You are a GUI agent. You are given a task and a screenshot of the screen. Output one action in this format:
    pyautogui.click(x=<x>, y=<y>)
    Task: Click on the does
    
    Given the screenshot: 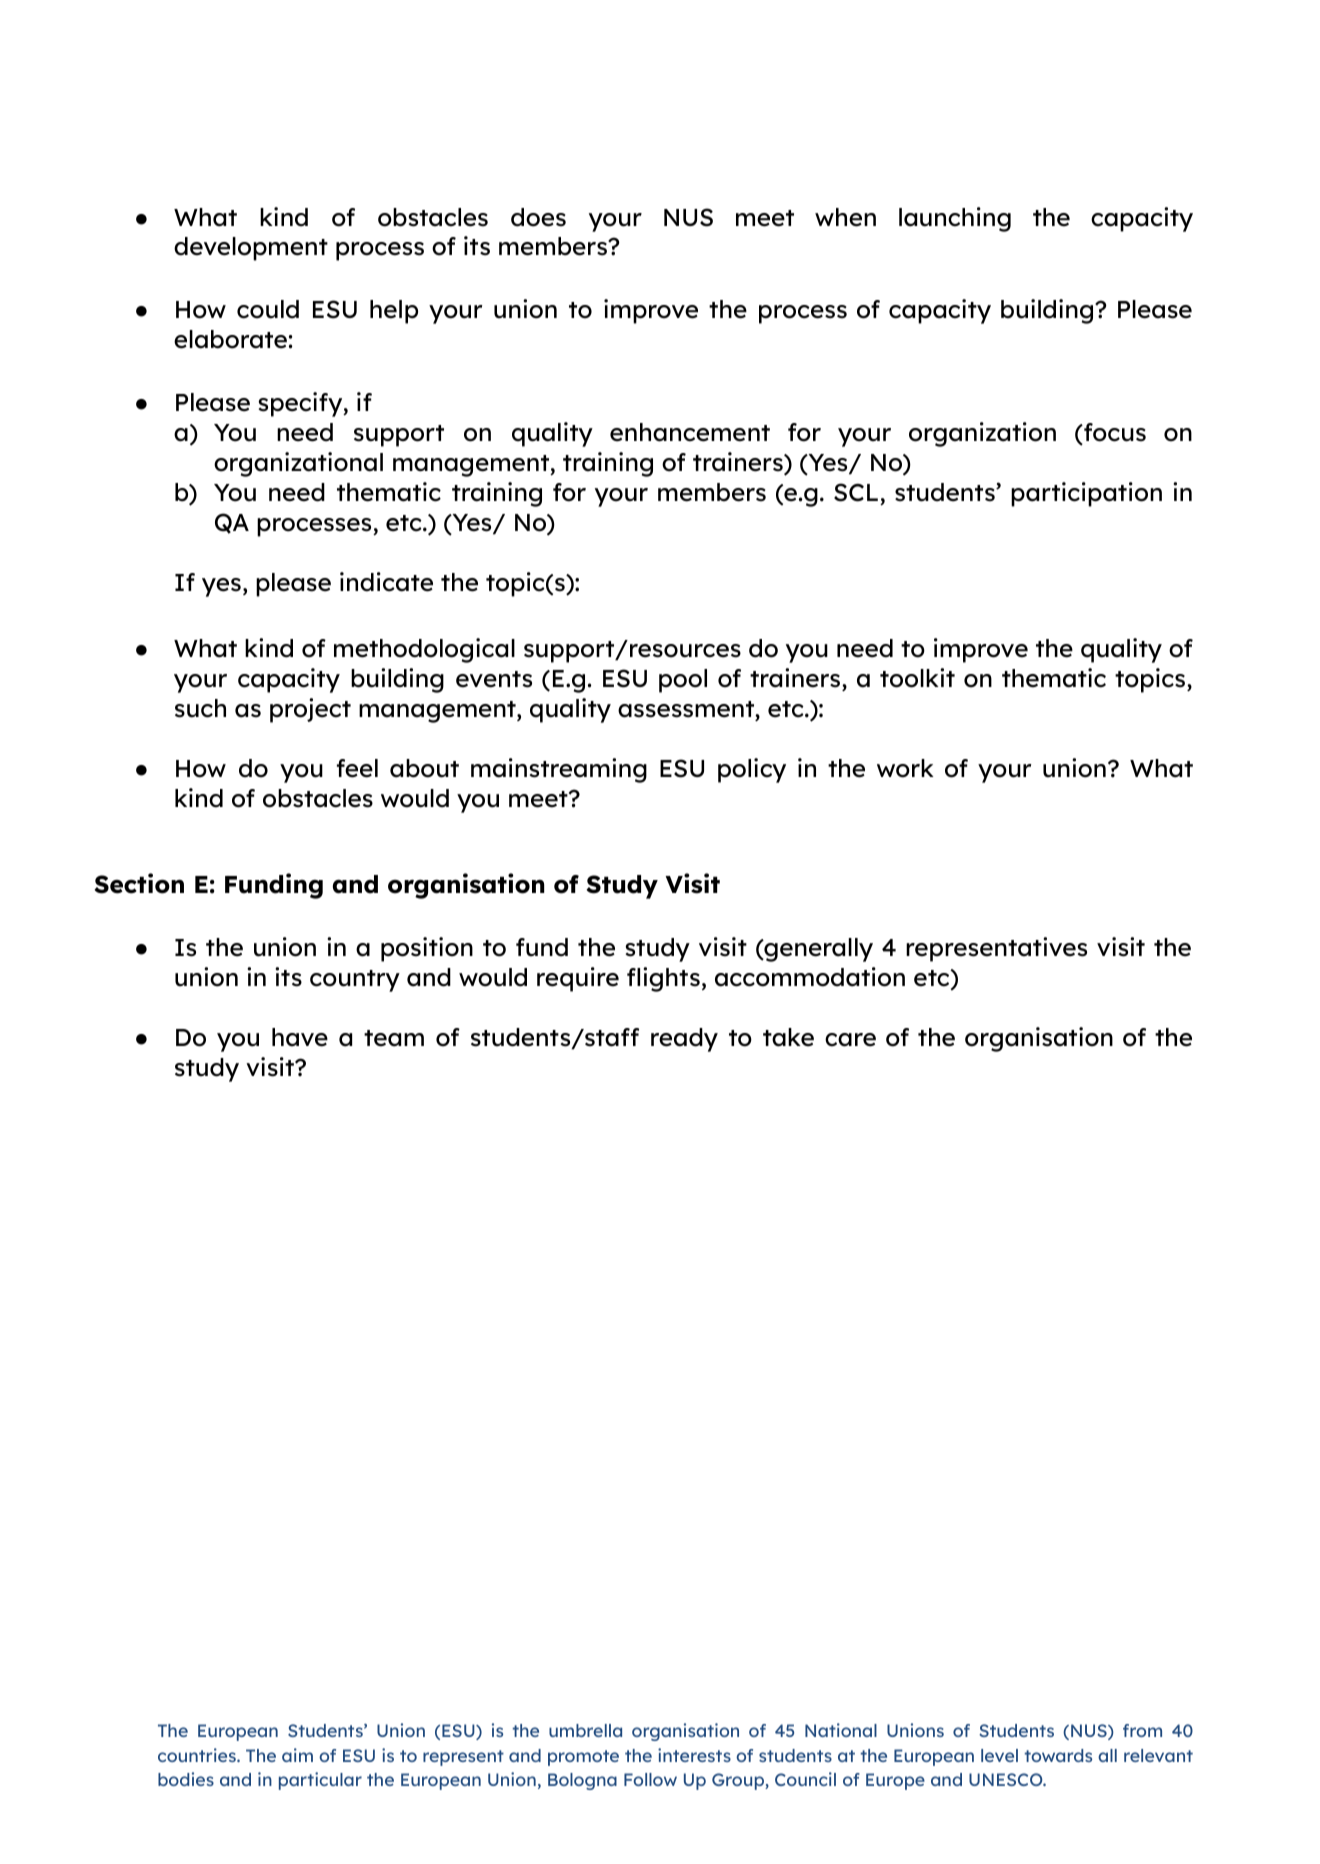 What is the action you would take?
    pyautogui.click(x=538, y=217)
